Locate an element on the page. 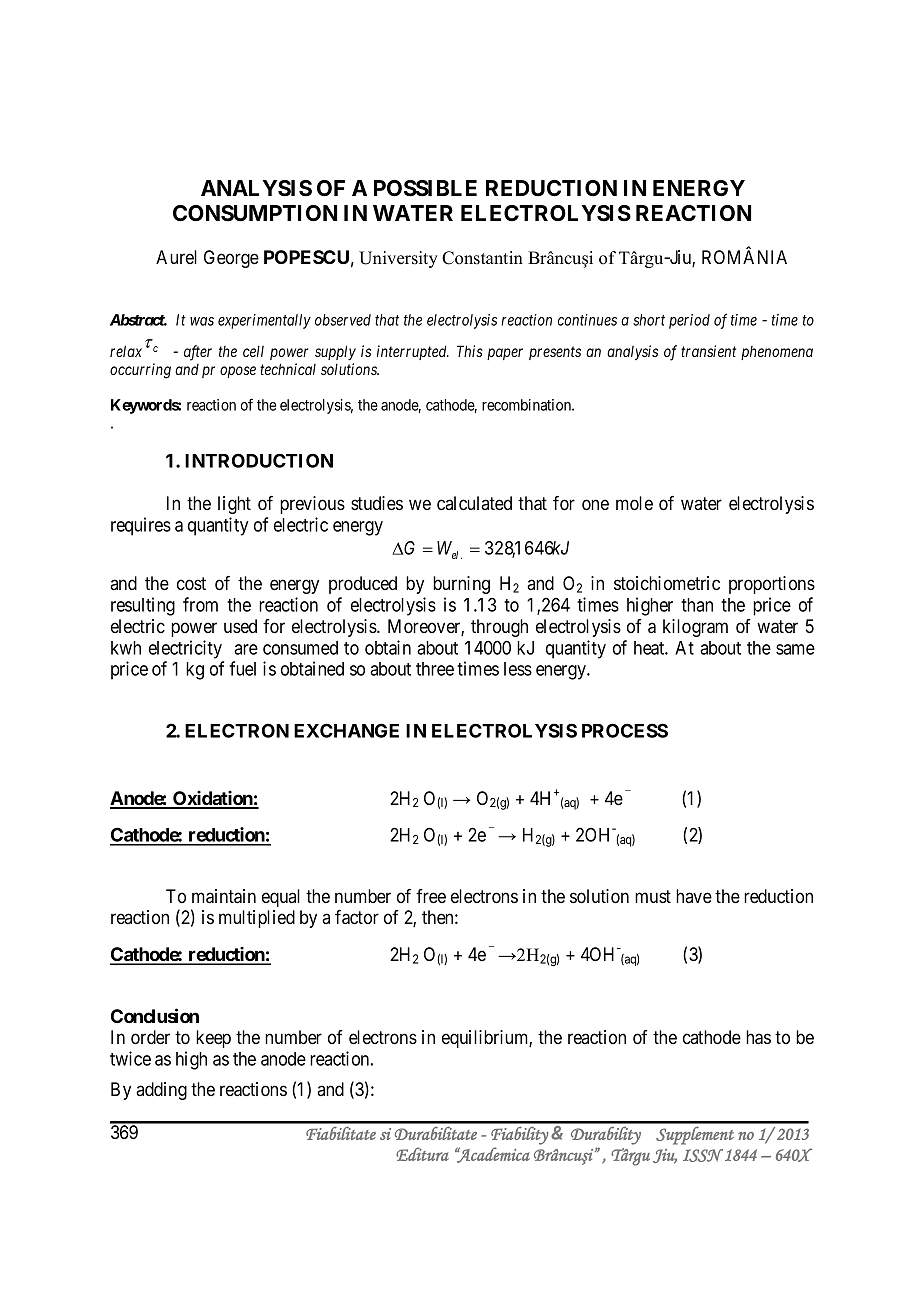 The height and width of the page is (1308, 924). factor is located at coordinates (357, 917).
